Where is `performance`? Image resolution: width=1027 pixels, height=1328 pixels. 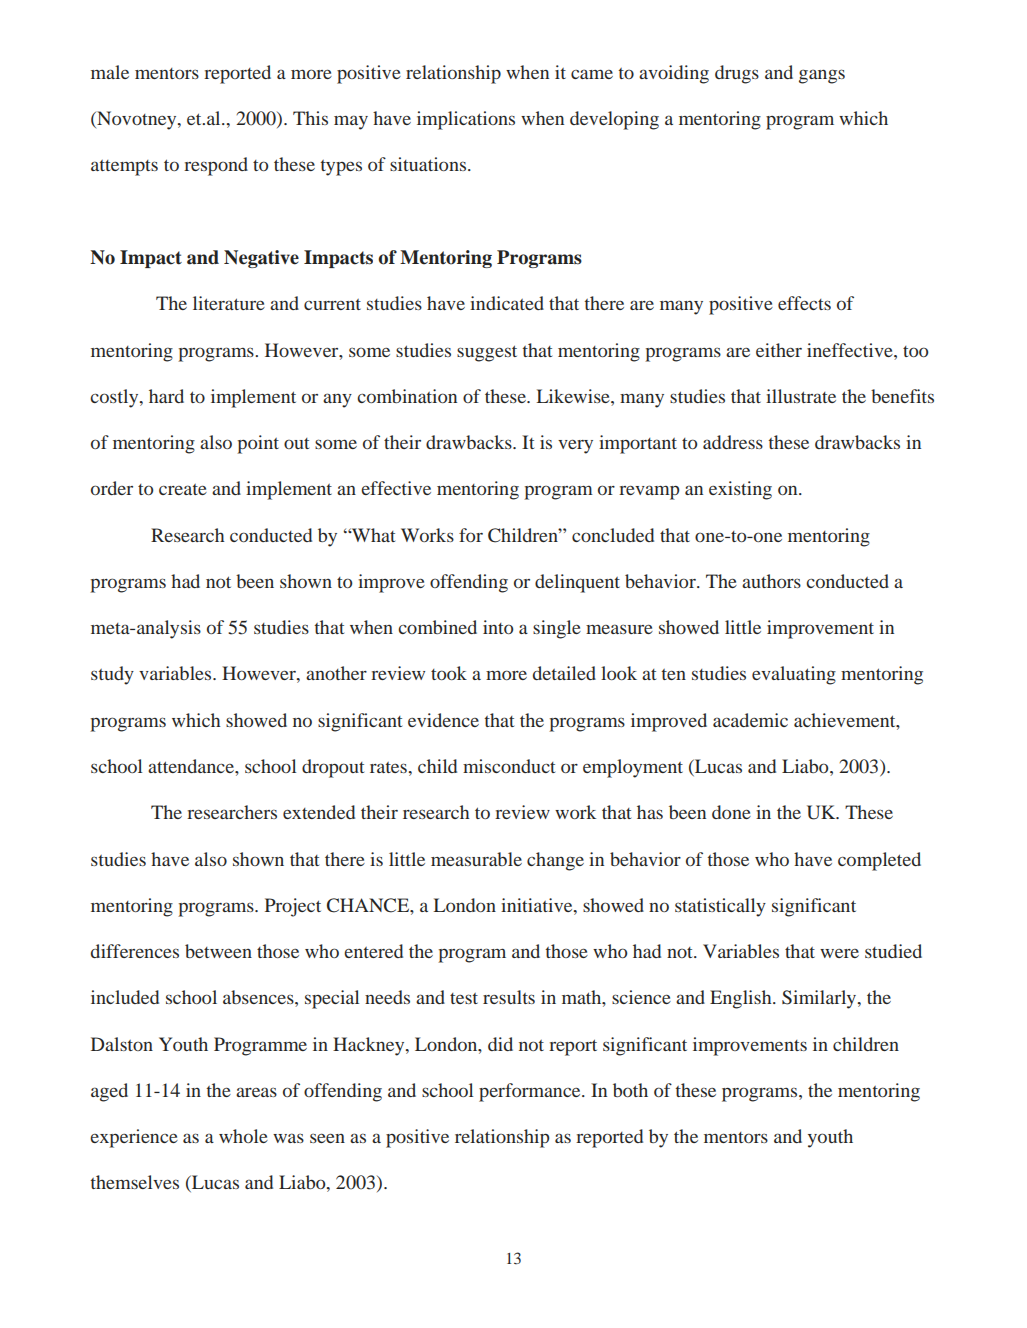 performance is located at coordinates (531, 1092).
